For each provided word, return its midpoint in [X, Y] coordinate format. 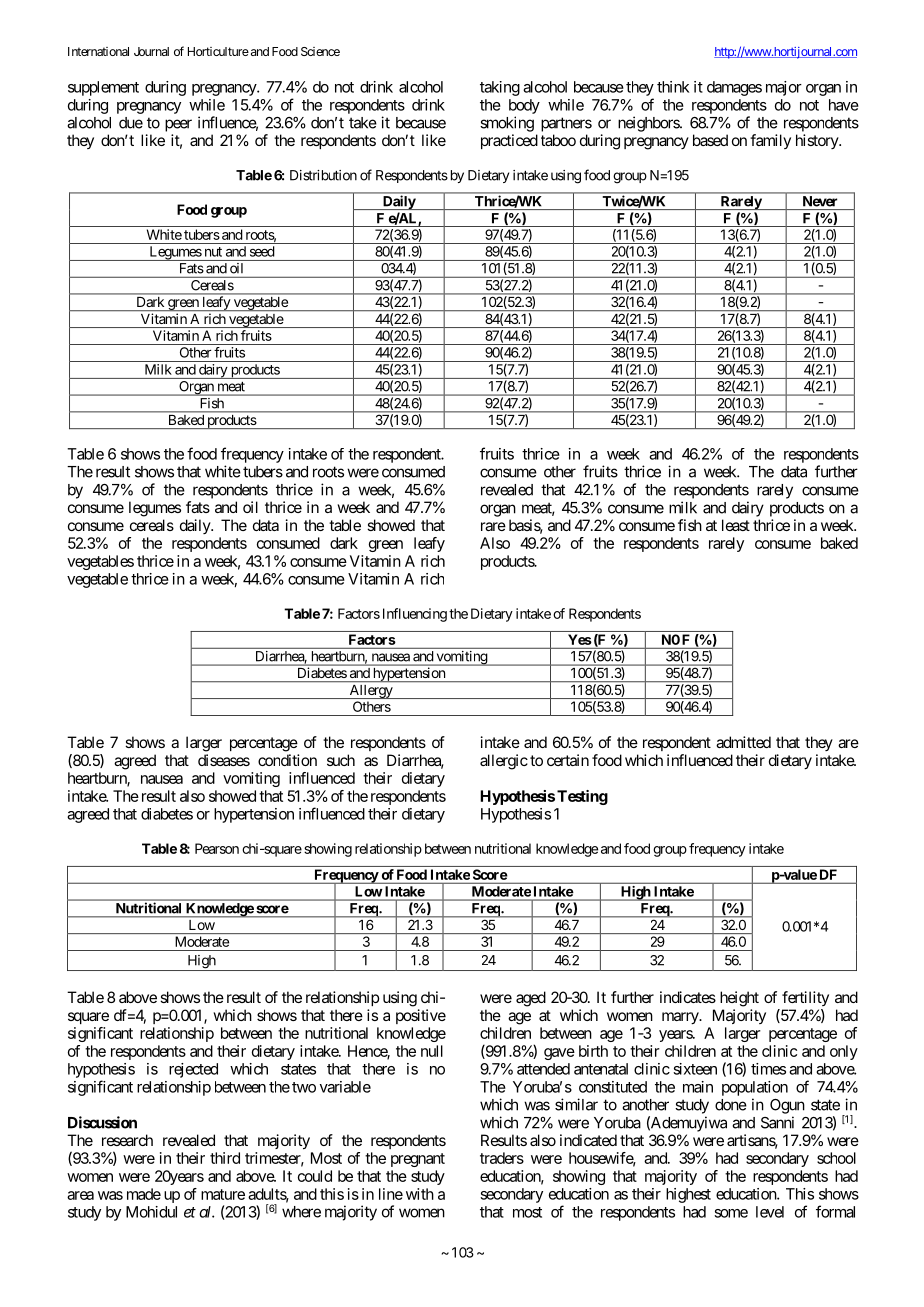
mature [223, 1194]
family [770, 141]
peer [178, 125]
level [770, 1212]
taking [500, 88]
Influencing [415, 615]
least [736, 525]
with [420, 1194]
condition [287, 760]
